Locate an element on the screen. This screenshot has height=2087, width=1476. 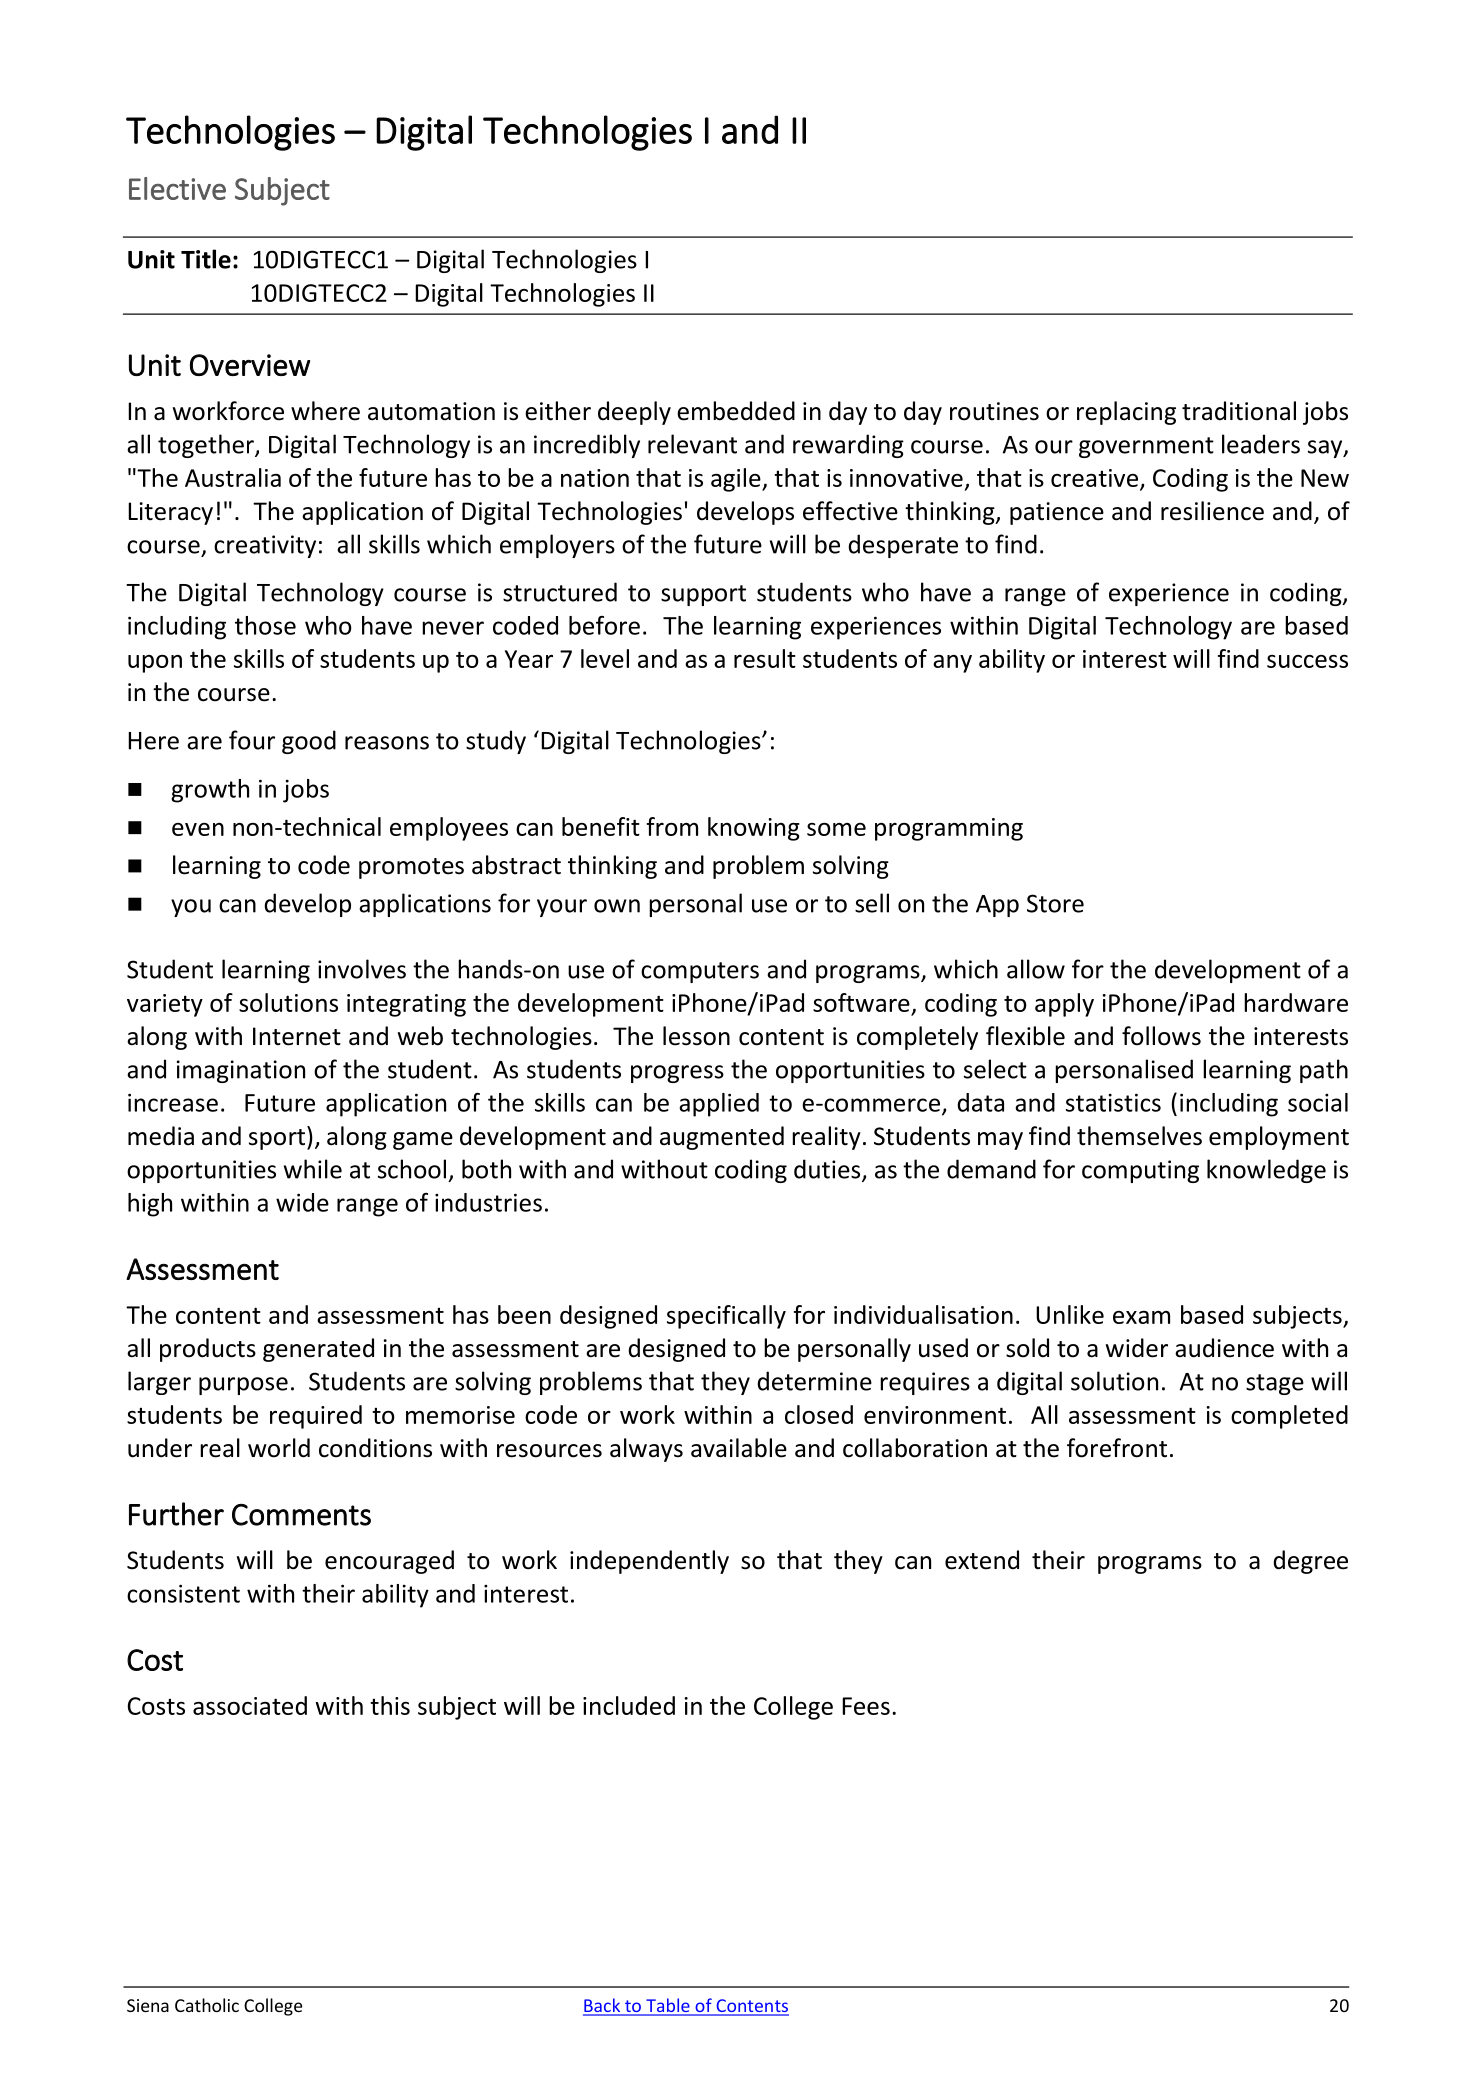
Catholic is located at coordinates (207, 2005).
